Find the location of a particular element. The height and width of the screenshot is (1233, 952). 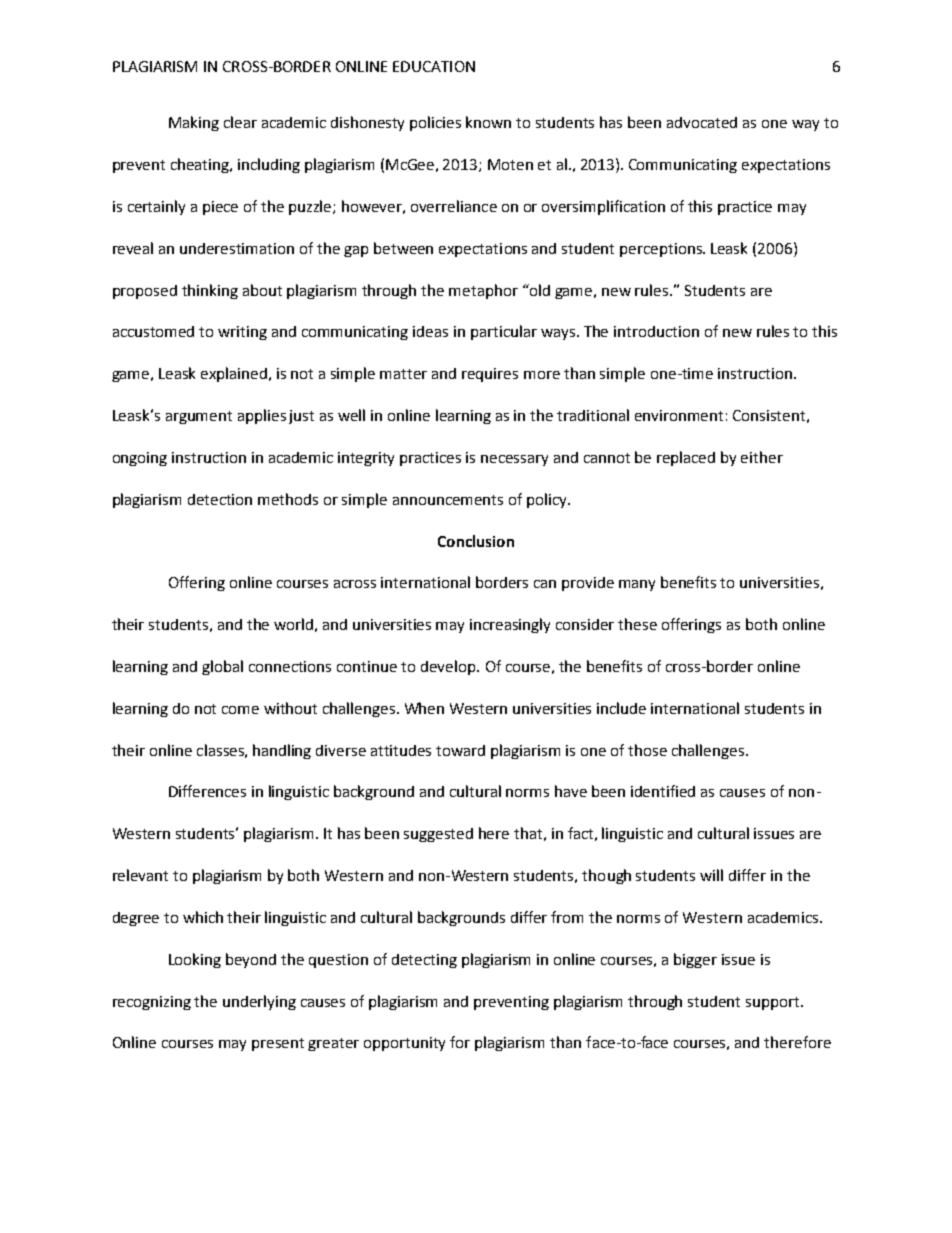

policies is located at coordinates (435, 123).
